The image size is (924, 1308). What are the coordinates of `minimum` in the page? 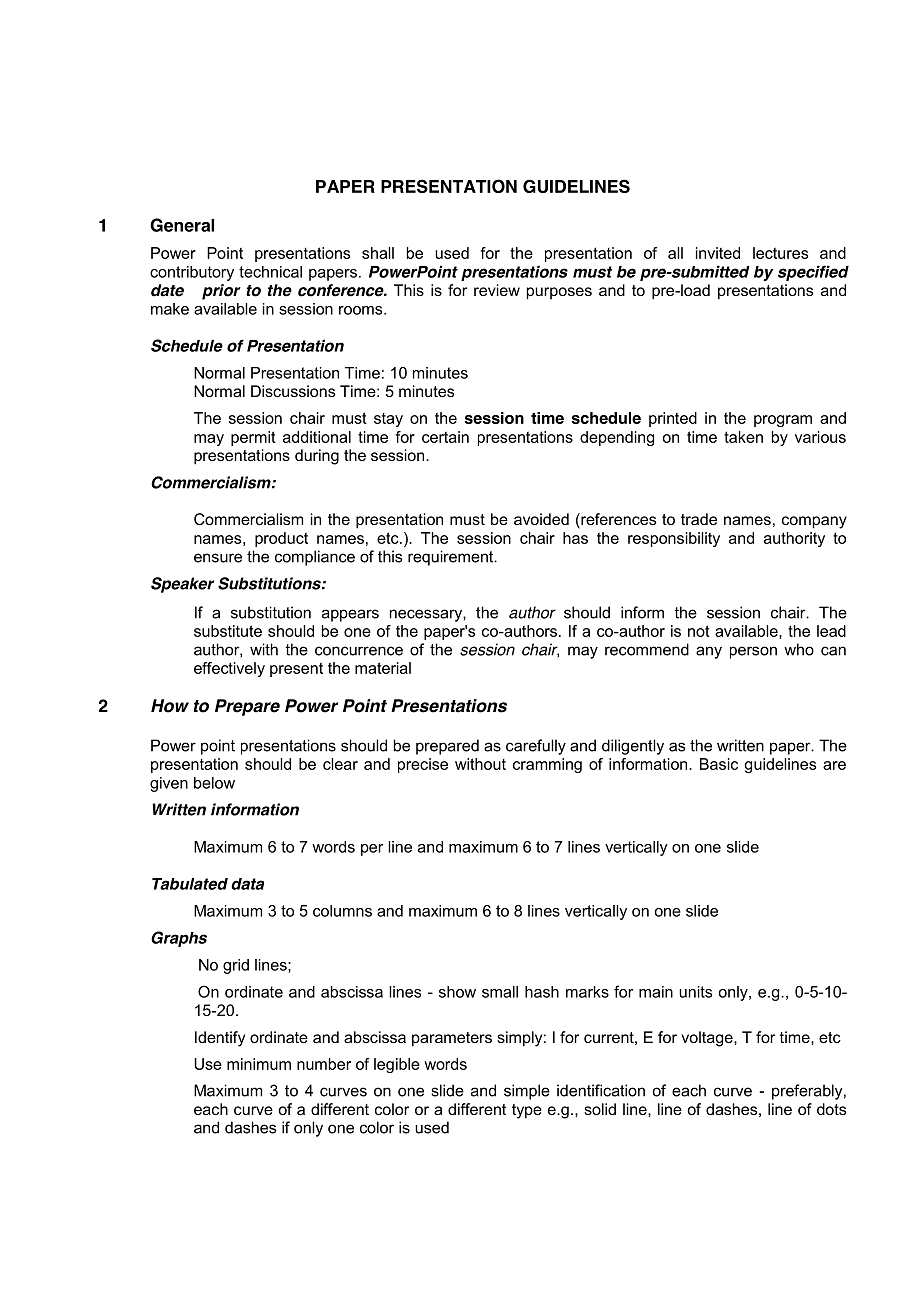 It's located at (259, 1064).
